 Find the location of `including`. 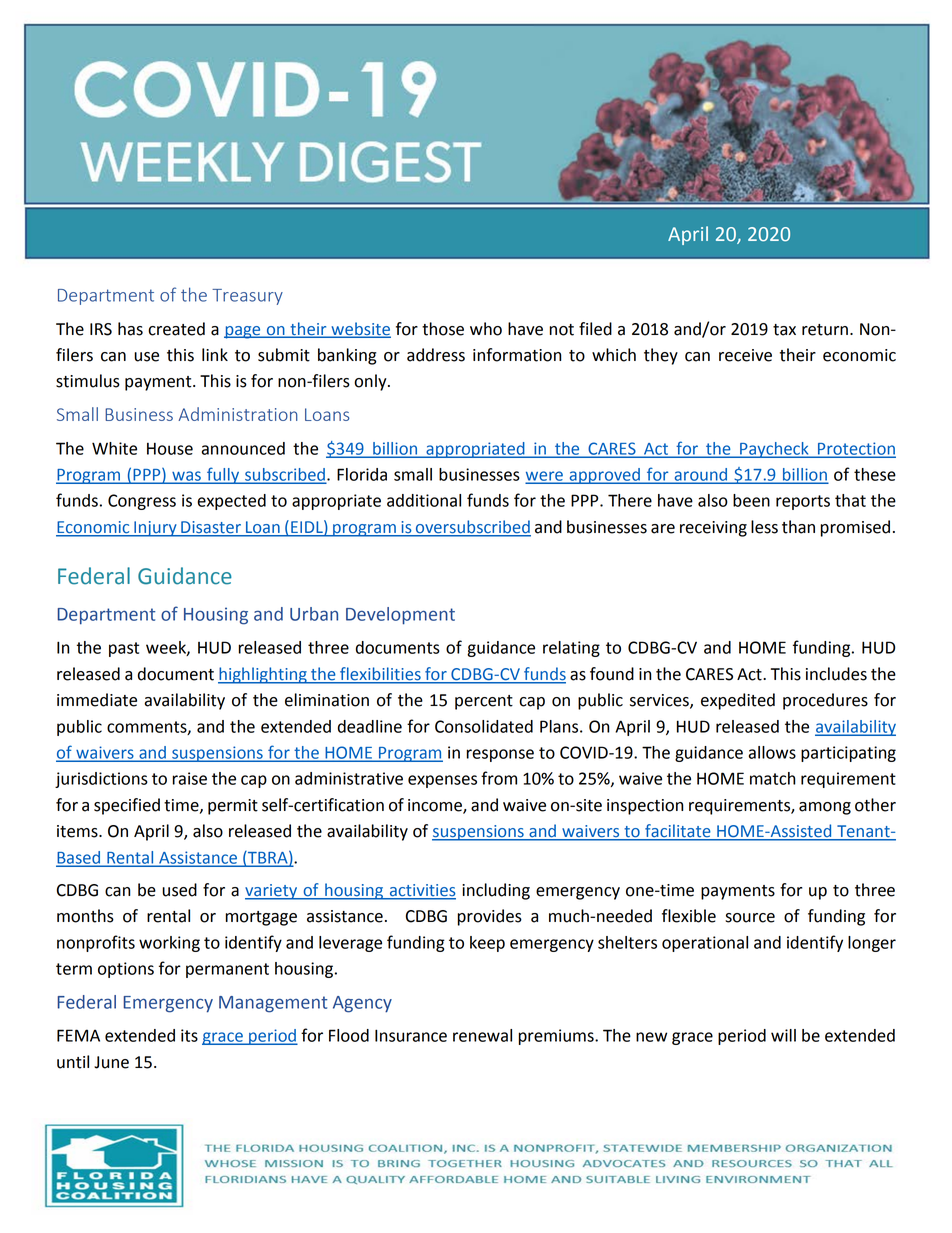

including is located at coordinates (496, 891).
